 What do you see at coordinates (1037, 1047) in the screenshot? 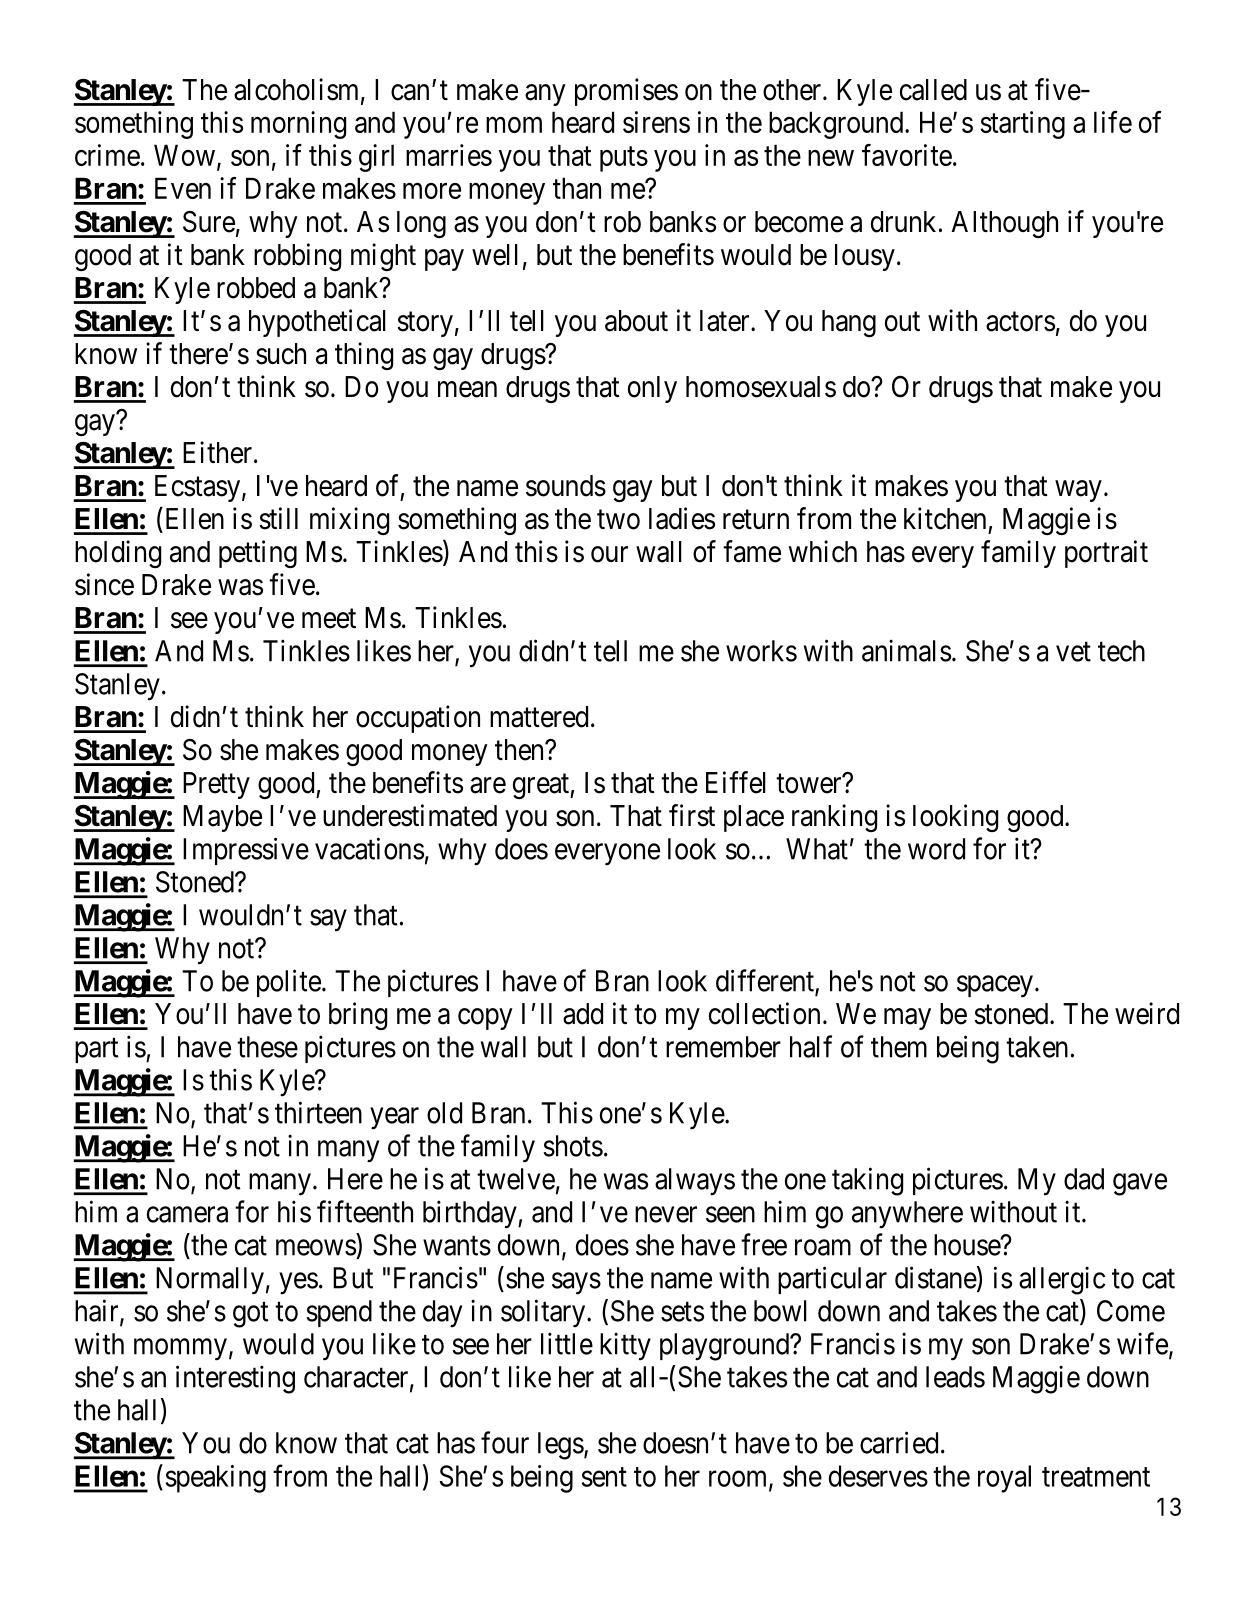
I see `taken` at bounding box center [1037, 1047].
